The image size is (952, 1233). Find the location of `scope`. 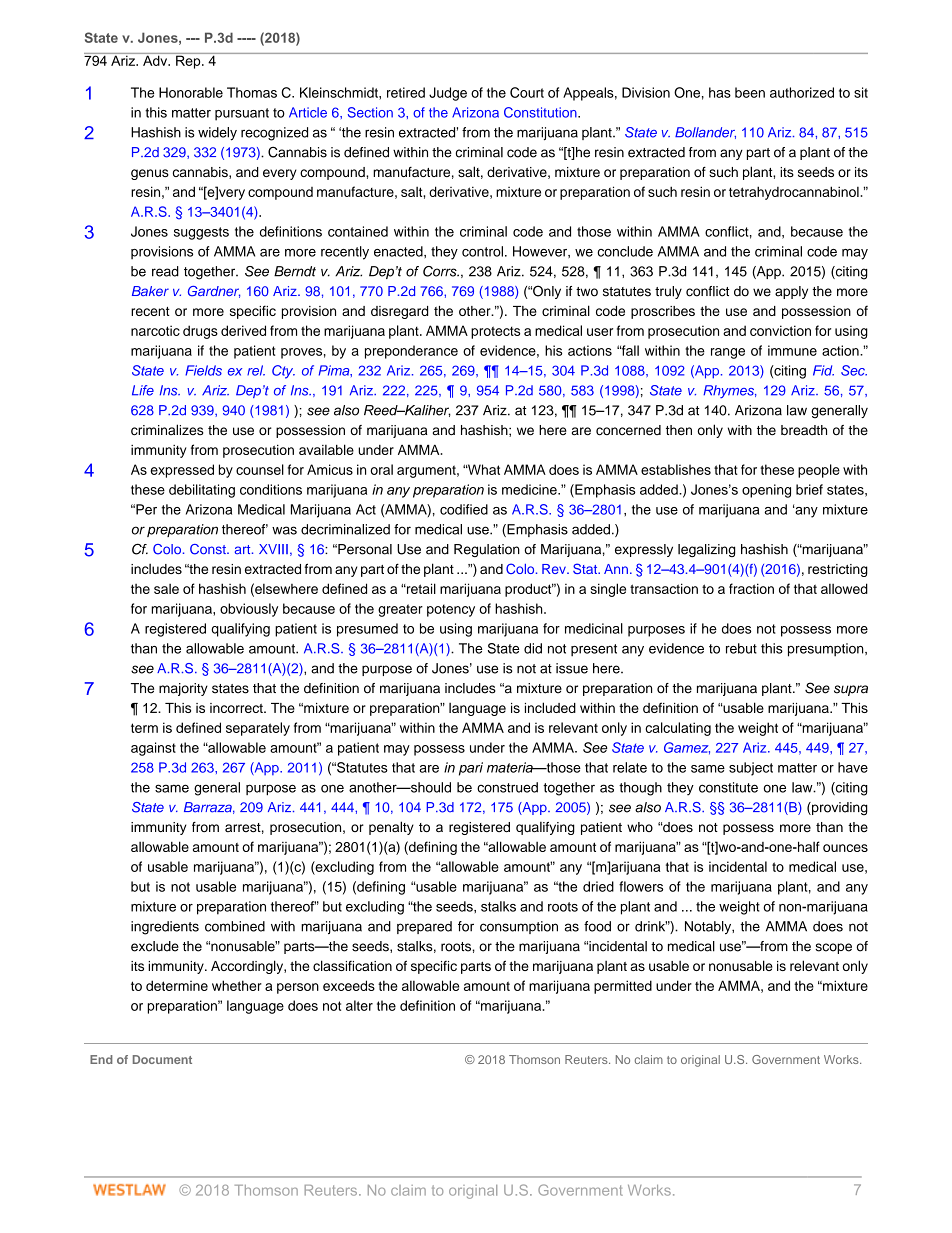

scope is located at coordinates (833, 948).
